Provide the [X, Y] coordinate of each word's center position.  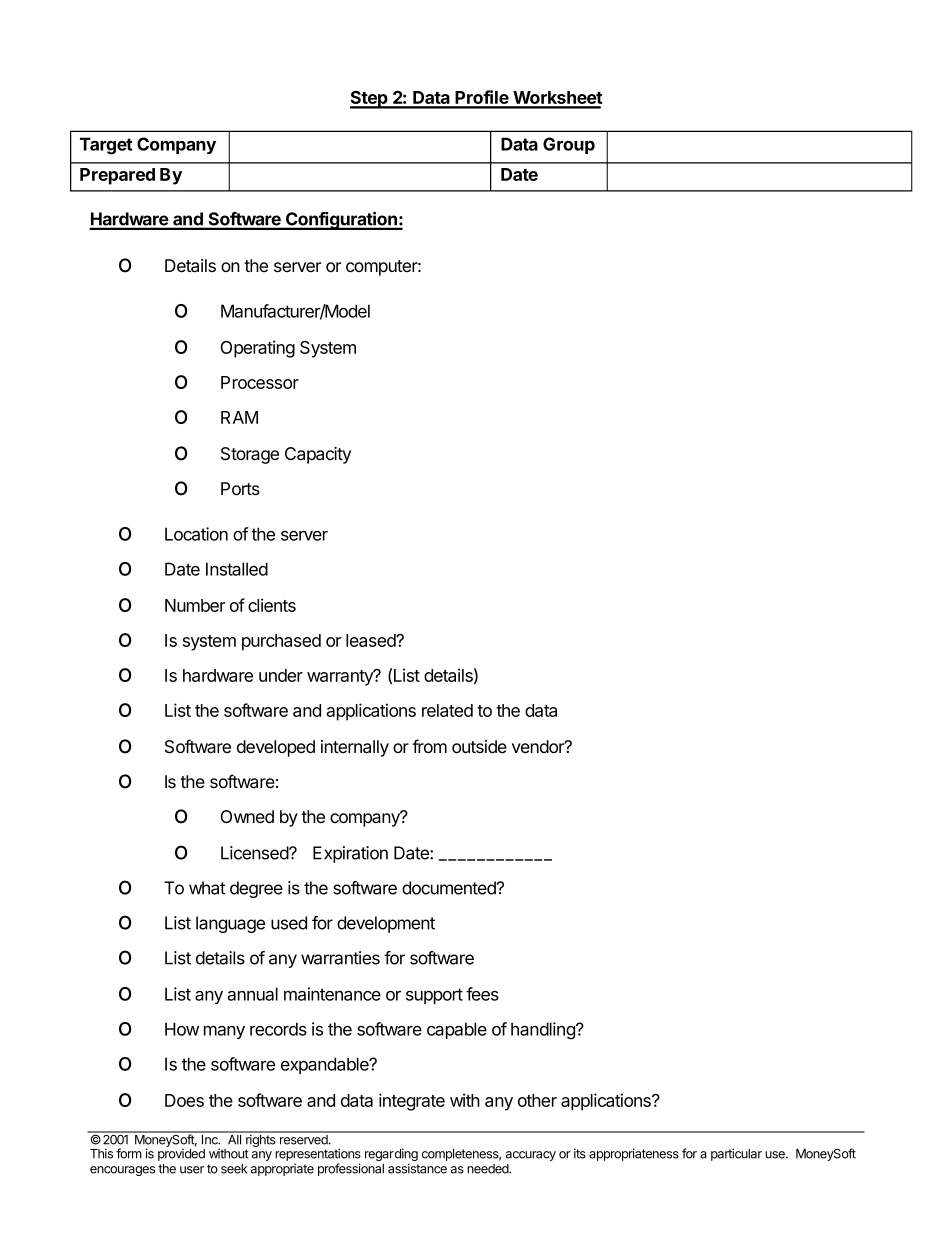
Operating [258, 349]
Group [569, 145]
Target [106, 146]
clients [272, 605]
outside [479, 746]
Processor [260, 382]
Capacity [318, 455]
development [386, 924]
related [447, 710]
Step [370, 100]
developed [276, 748]
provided [181, 1154]
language [230, 924]
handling [544, 1031]
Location [196, 534]
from [429, 746]
